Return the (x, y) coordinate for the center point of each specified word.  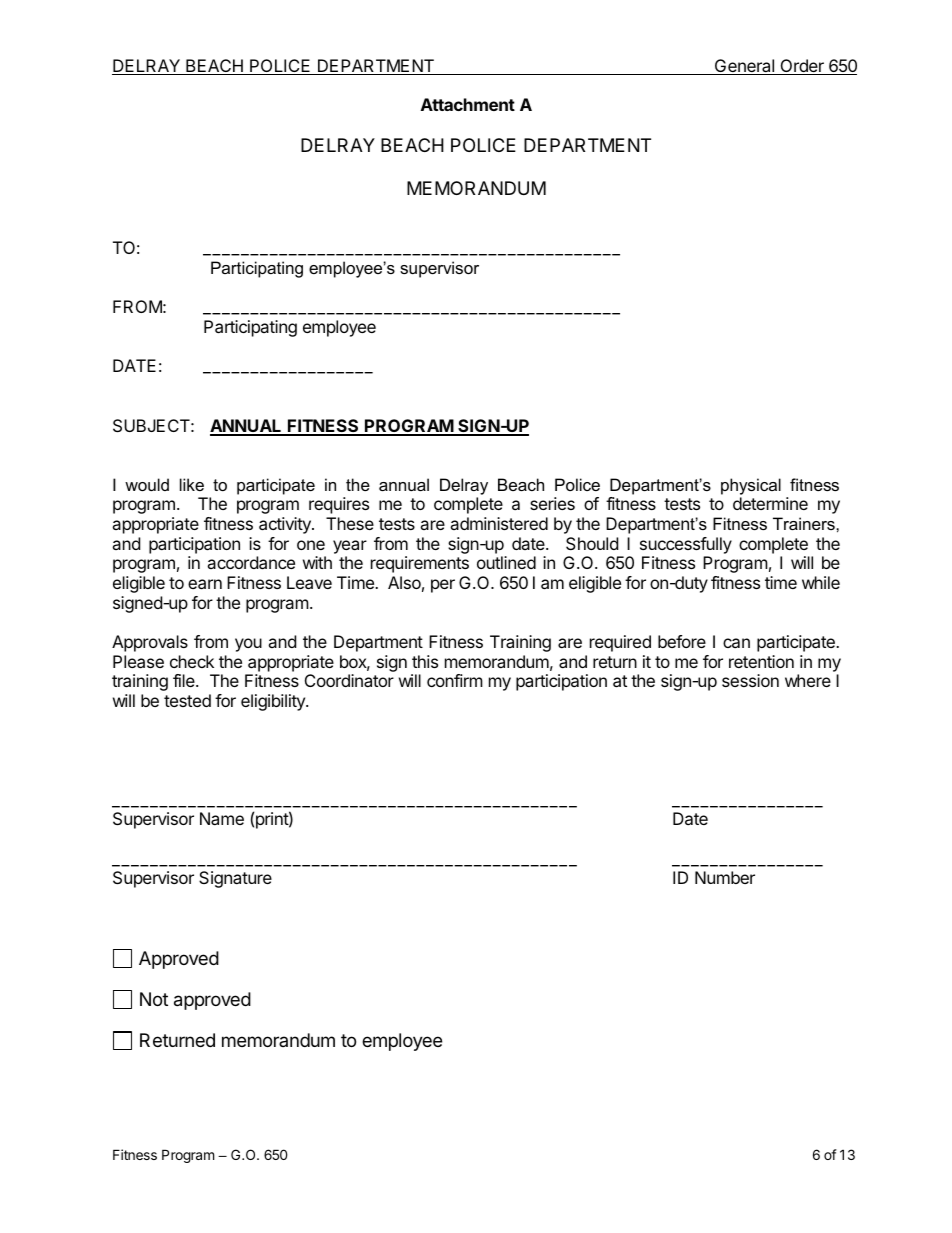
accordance (251, 562)
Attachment (468, 104)
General (744, 67)
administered (499, 523)
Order (802, 67)
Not (154, 999)
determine (770, 503)
